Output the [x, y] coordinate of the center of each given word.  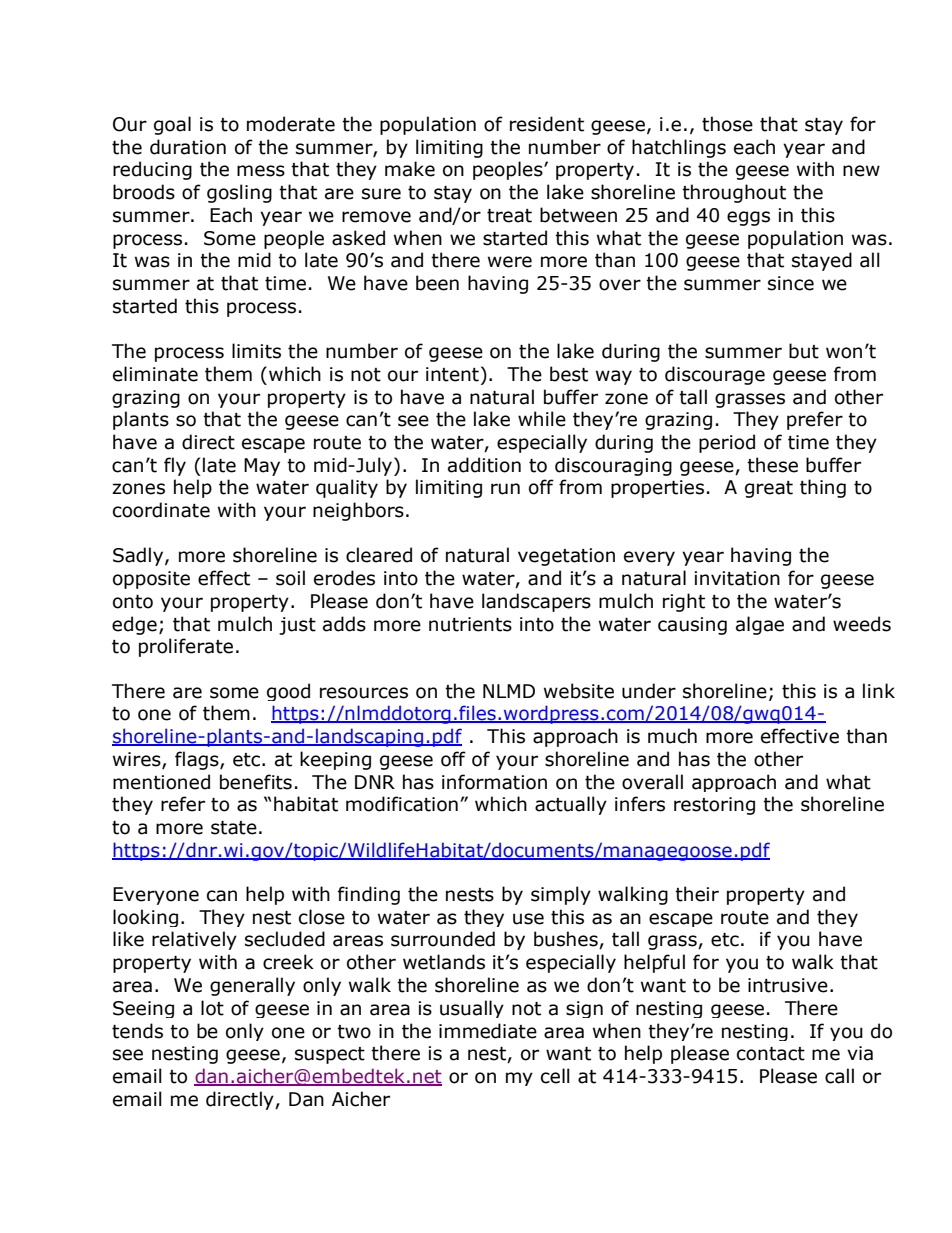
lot [212, 1008]
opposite [151, 580]
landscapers [536, 602]
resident [547, 124]
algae [760, 625]
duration [188, 147]
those [727, 124]
